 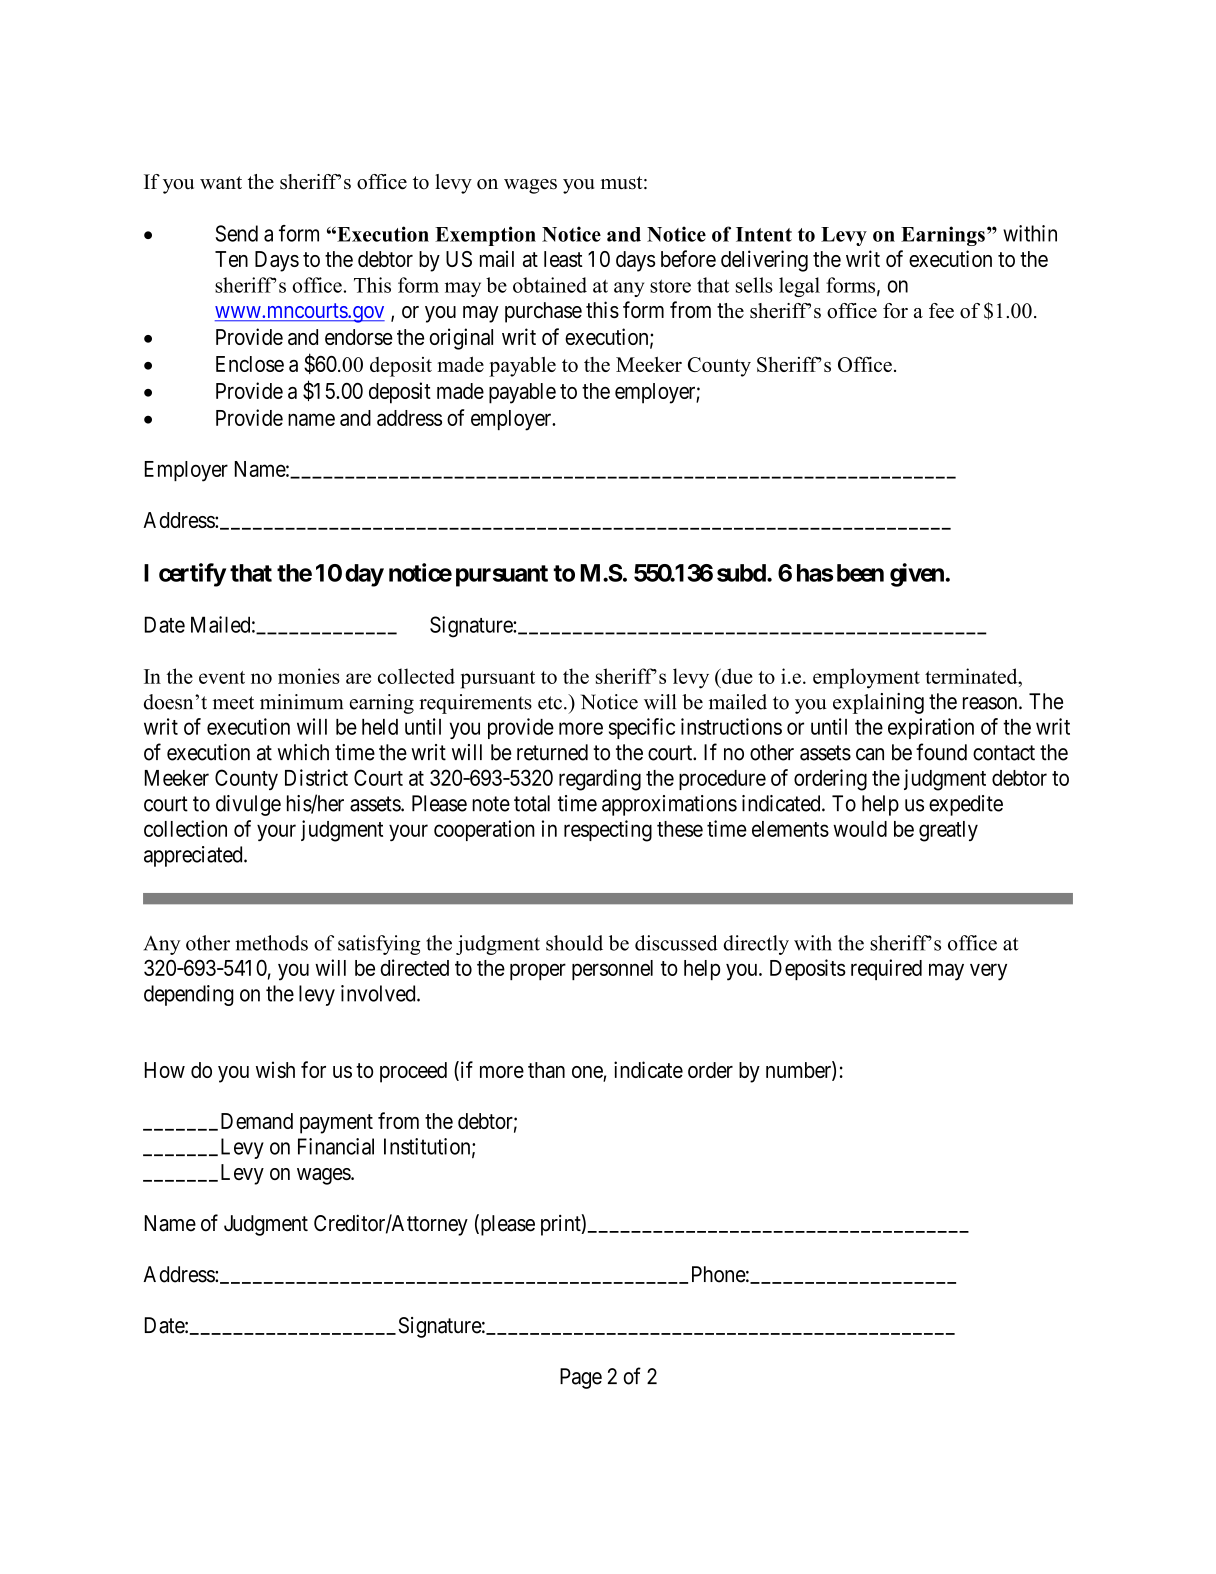 I want to click on monies, so click(x=309, y=676).
